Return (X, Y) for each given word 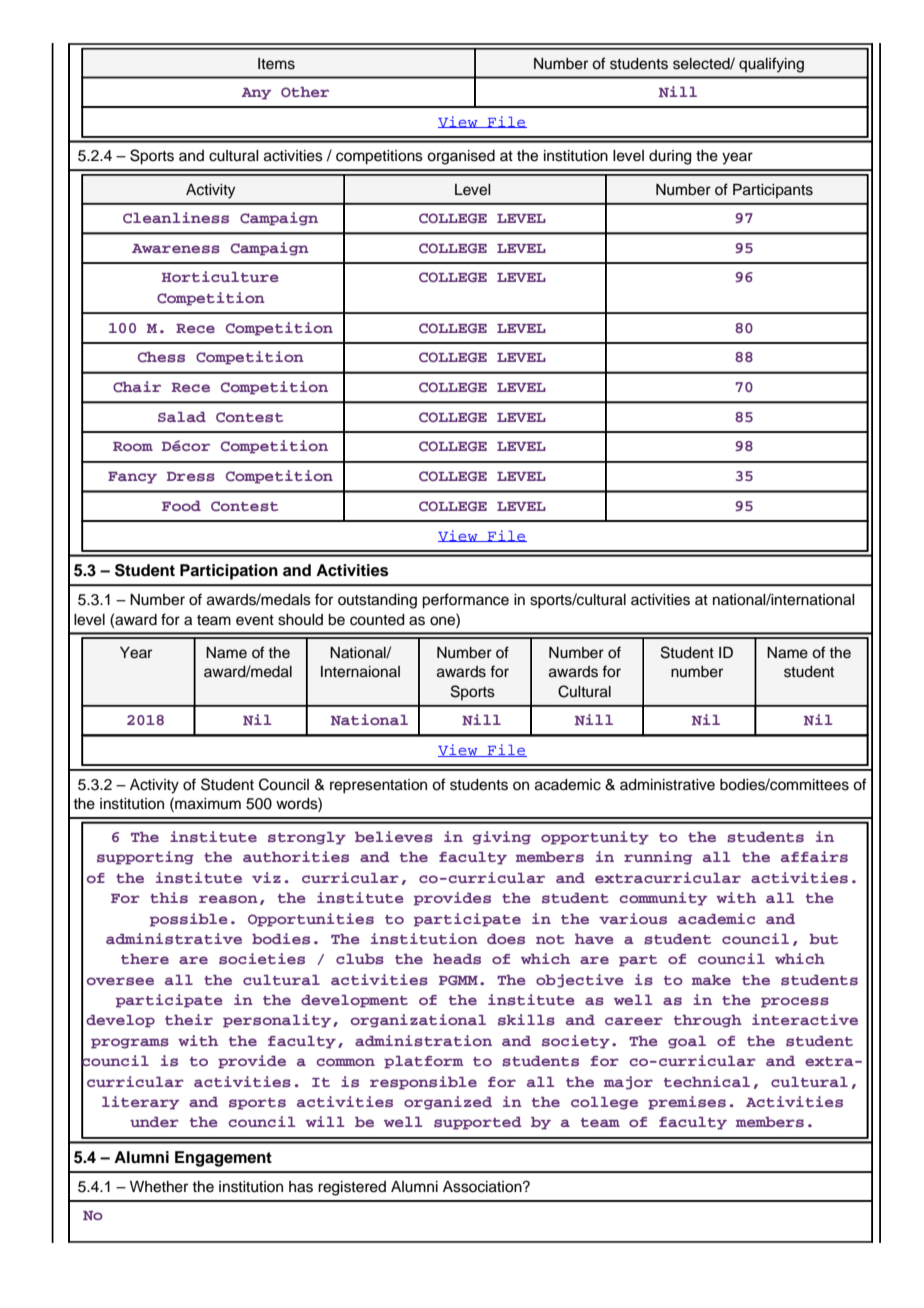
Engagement (223, 1159)
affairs (814, 856)
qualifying (771, 65)
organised (461, 157)
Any (256, 94)
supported (478, 1123)
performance (465, 601)
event (255, 620)
